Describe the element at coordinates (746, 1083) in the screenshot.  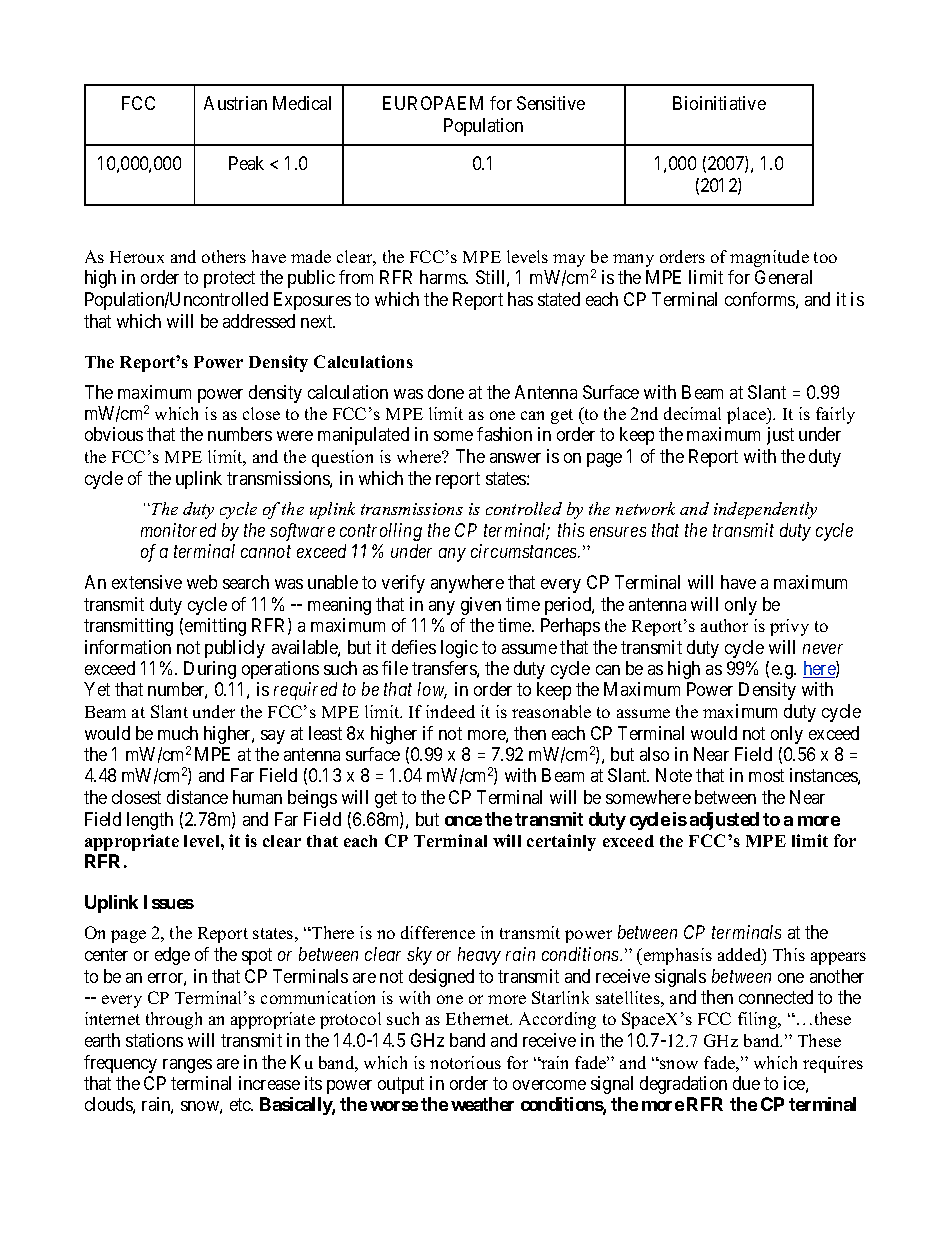
I see `due` at that location.
